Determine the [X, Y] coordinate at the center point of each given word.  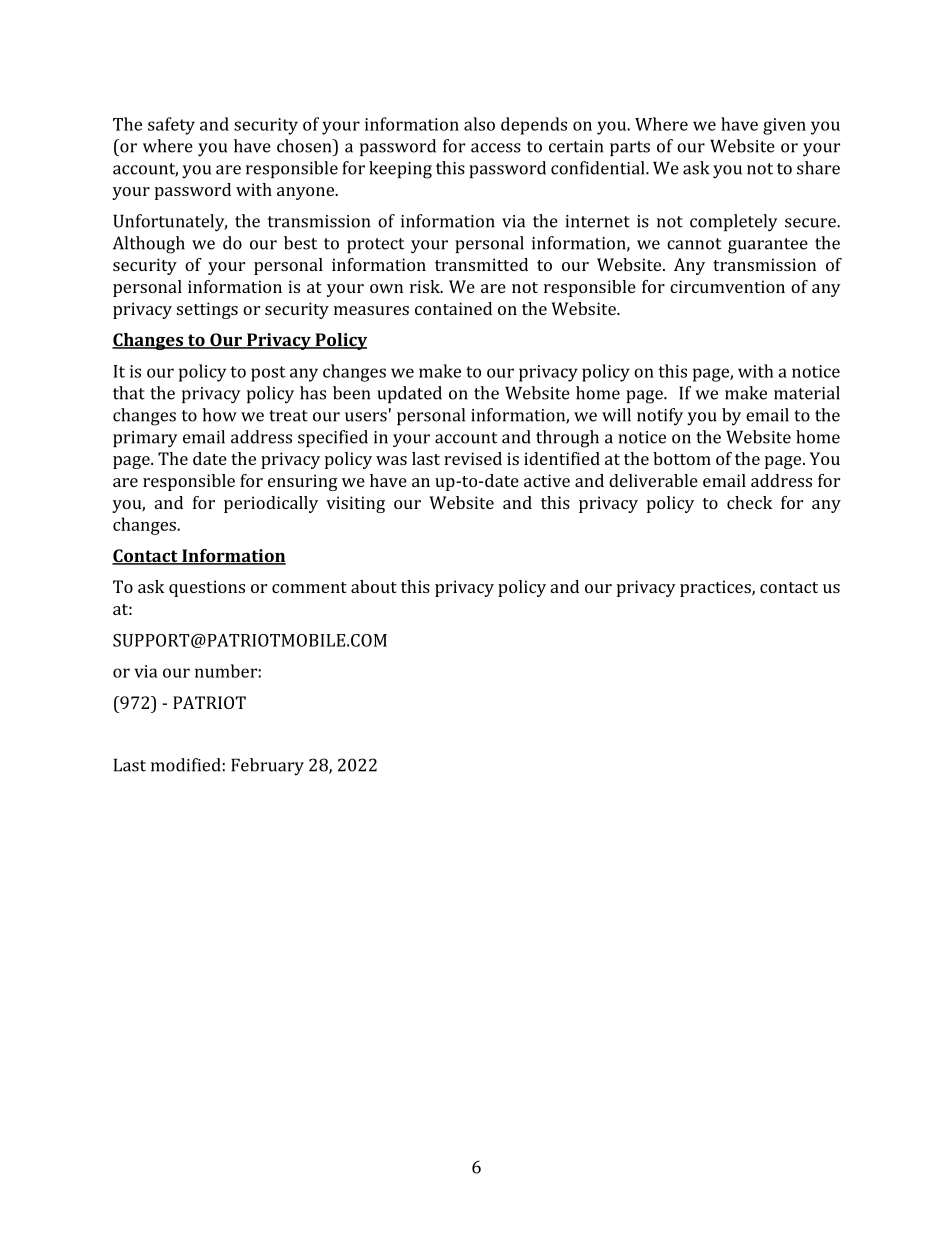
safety [171, 126]
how [219, 415]
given [784, 126]
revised [473, 458]
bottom [682, 458]
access [496, 148]
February [267, 767]
